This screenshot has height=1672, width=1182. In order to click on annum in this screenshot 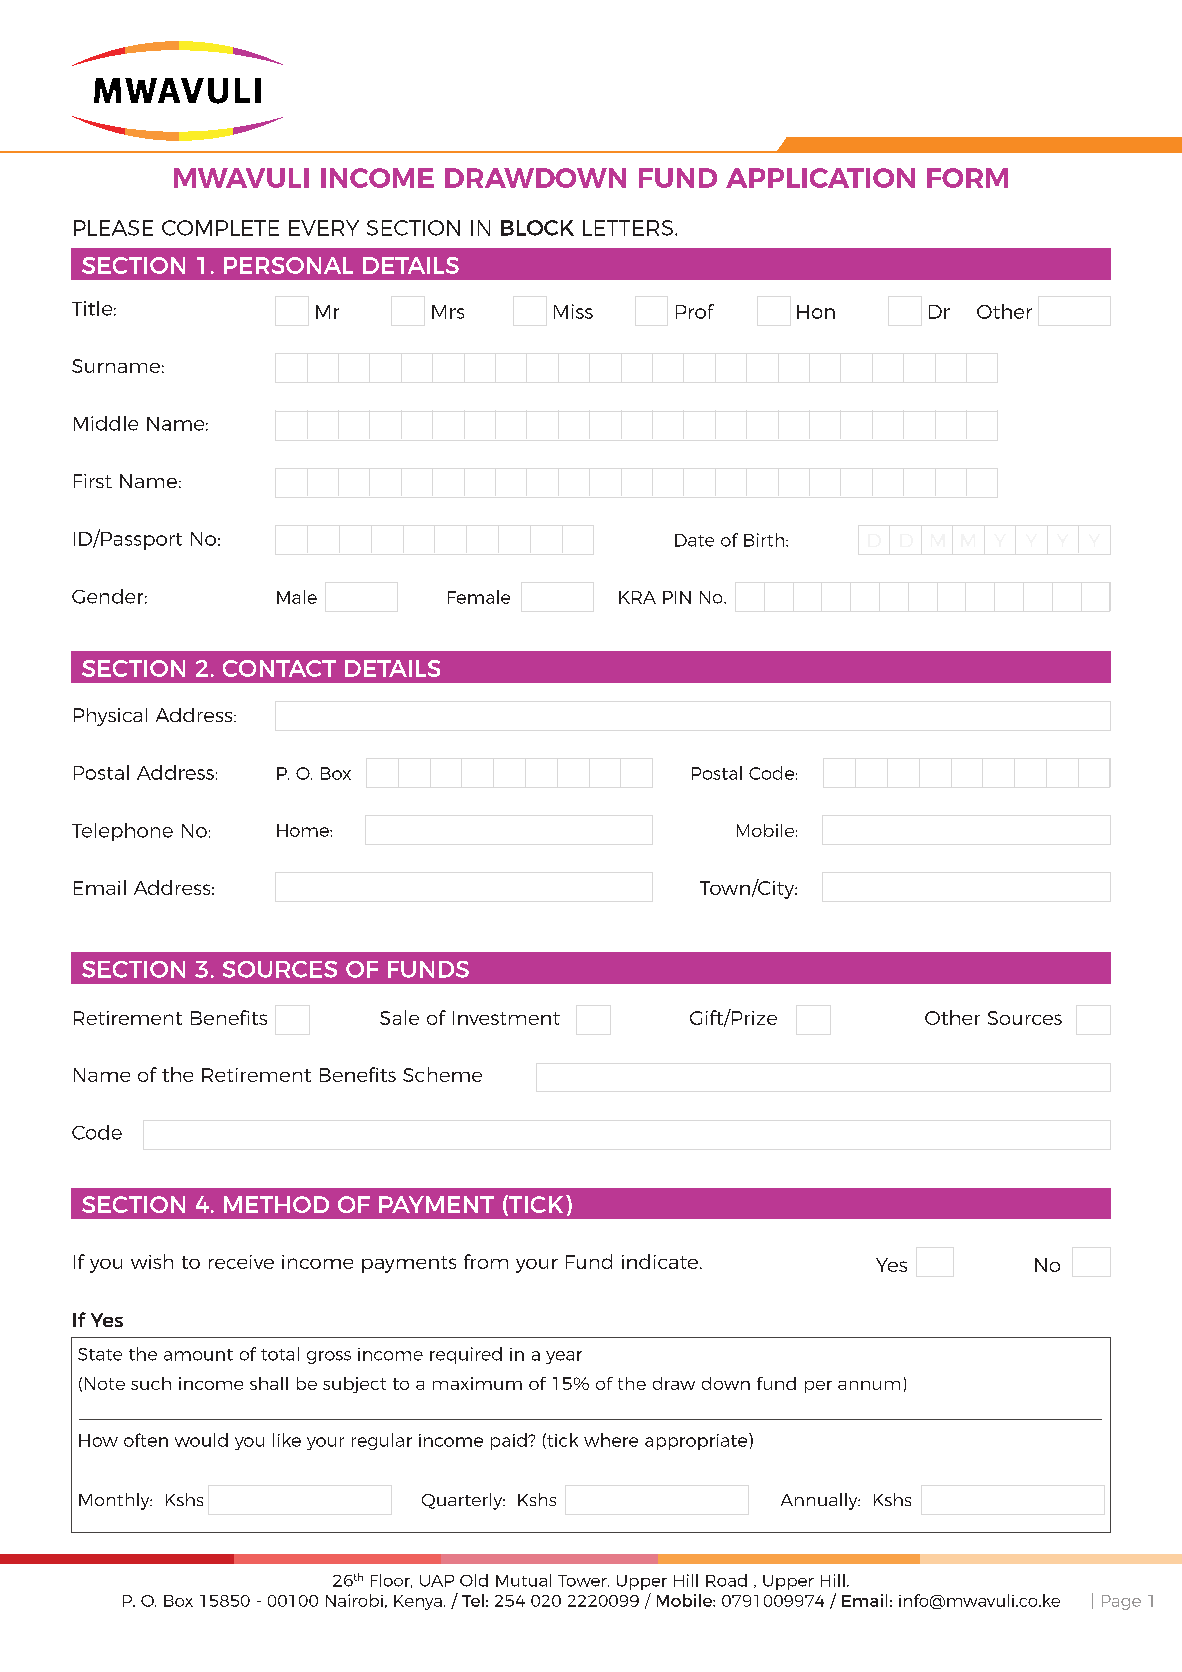, I will do `click(869, 1385)`.
